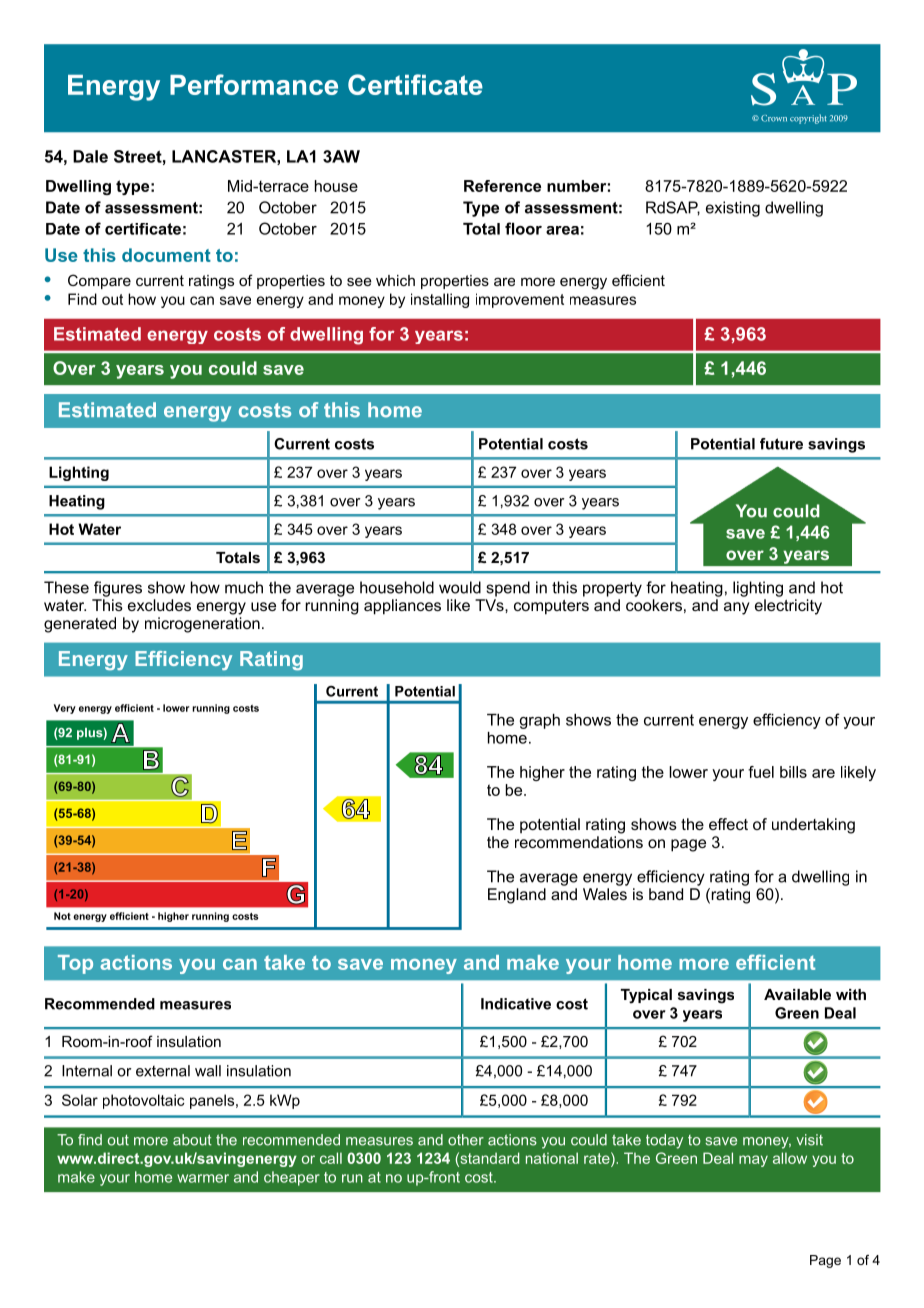 The height and width of the screenshot is (1308, 924). What do you see at coordinates (90, 156) in the screenshot?
I see `Dale` at bounding box center [90, 156].
